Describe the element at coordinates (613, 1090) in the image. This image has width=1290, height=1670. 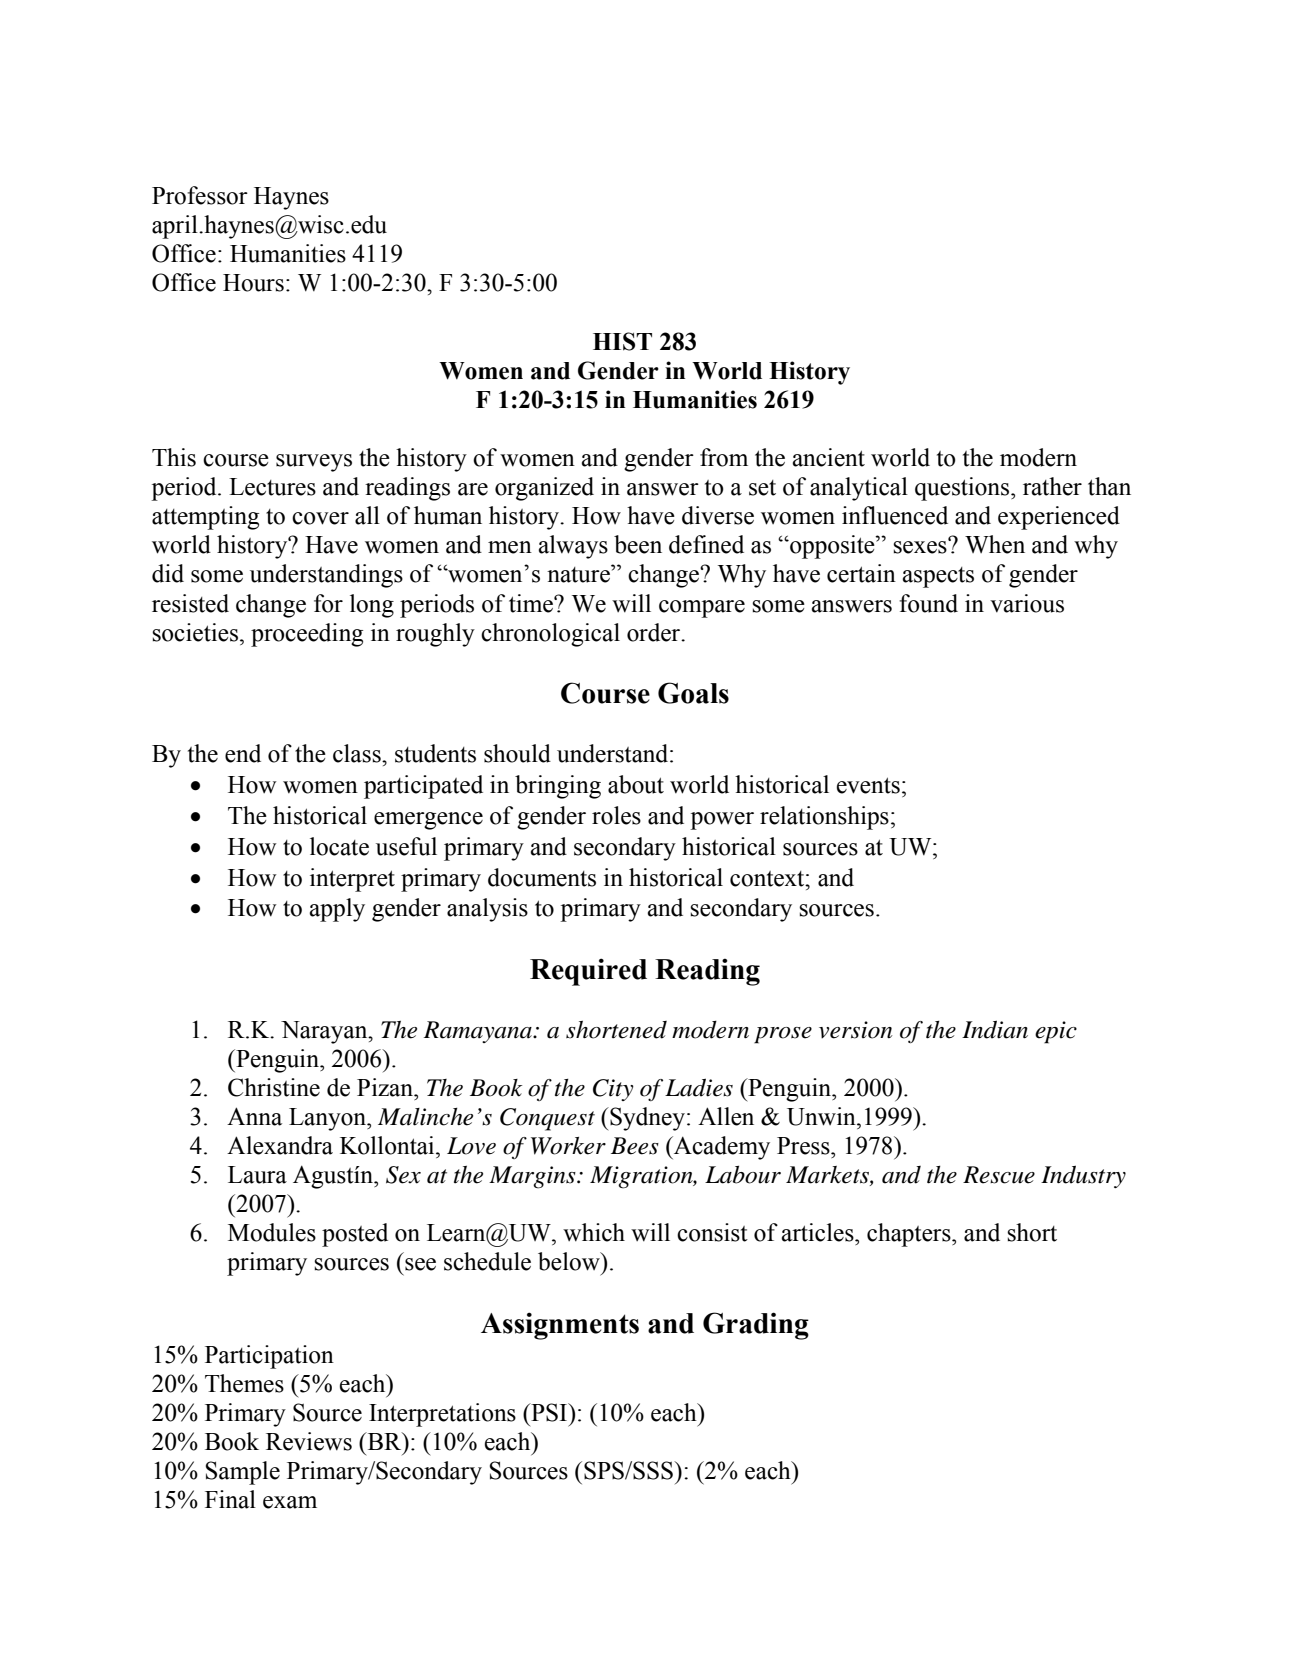
I see `City` at that location.
